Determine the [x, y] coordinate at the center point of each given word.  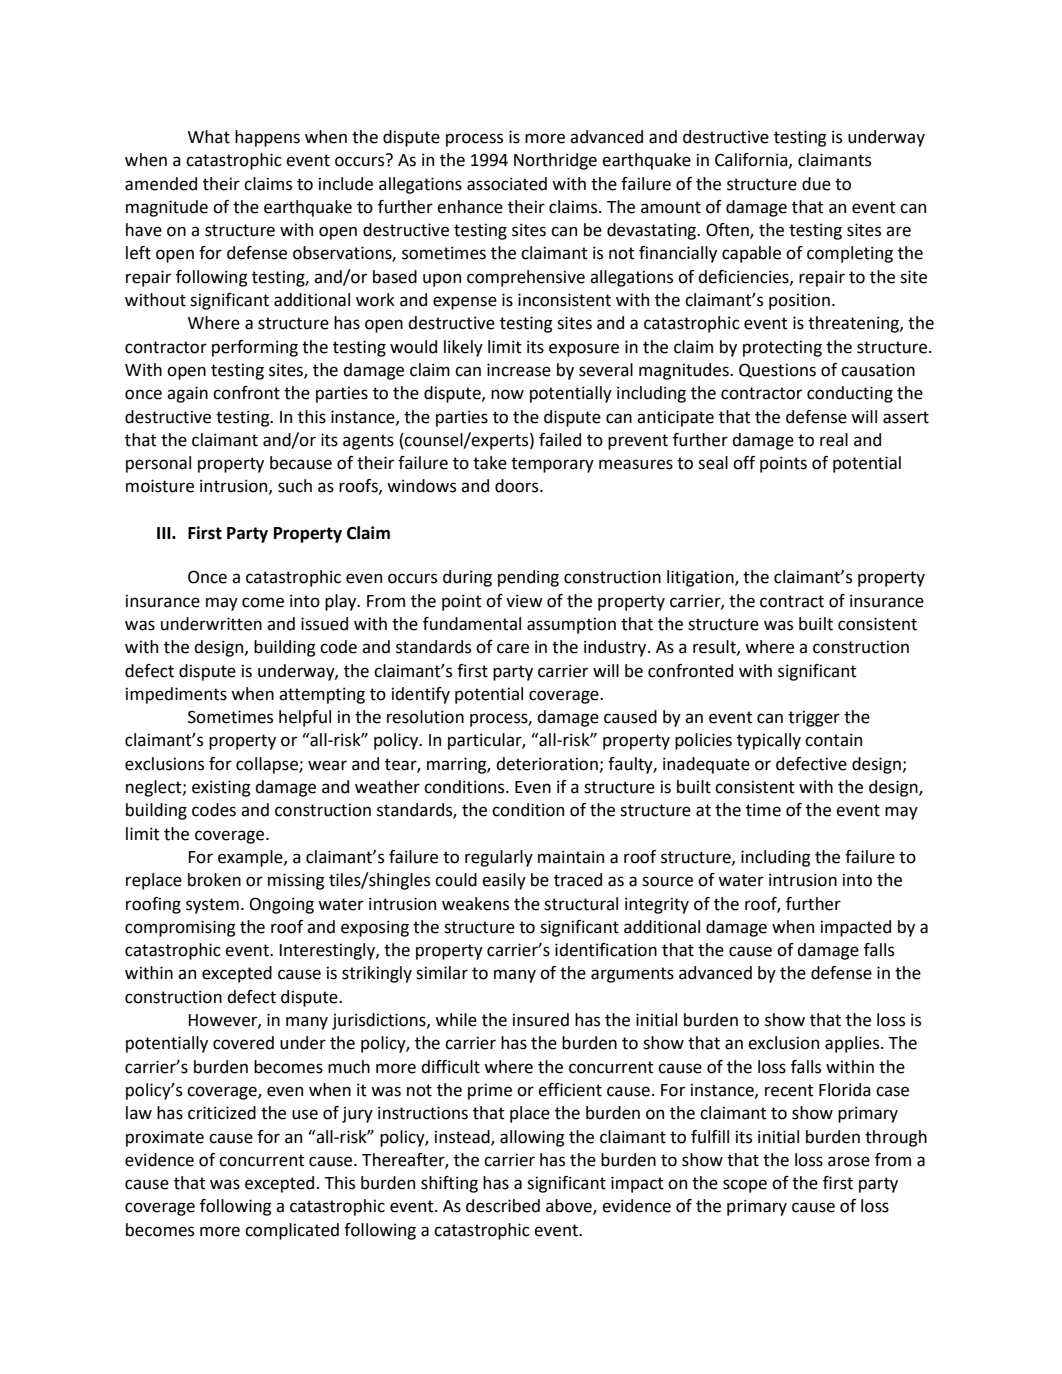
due [816, 184]
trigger [814, 718]
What [209, 137]
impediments [176, 695]
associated [507, 184]
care [513, 648]
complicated [292, 1231]
